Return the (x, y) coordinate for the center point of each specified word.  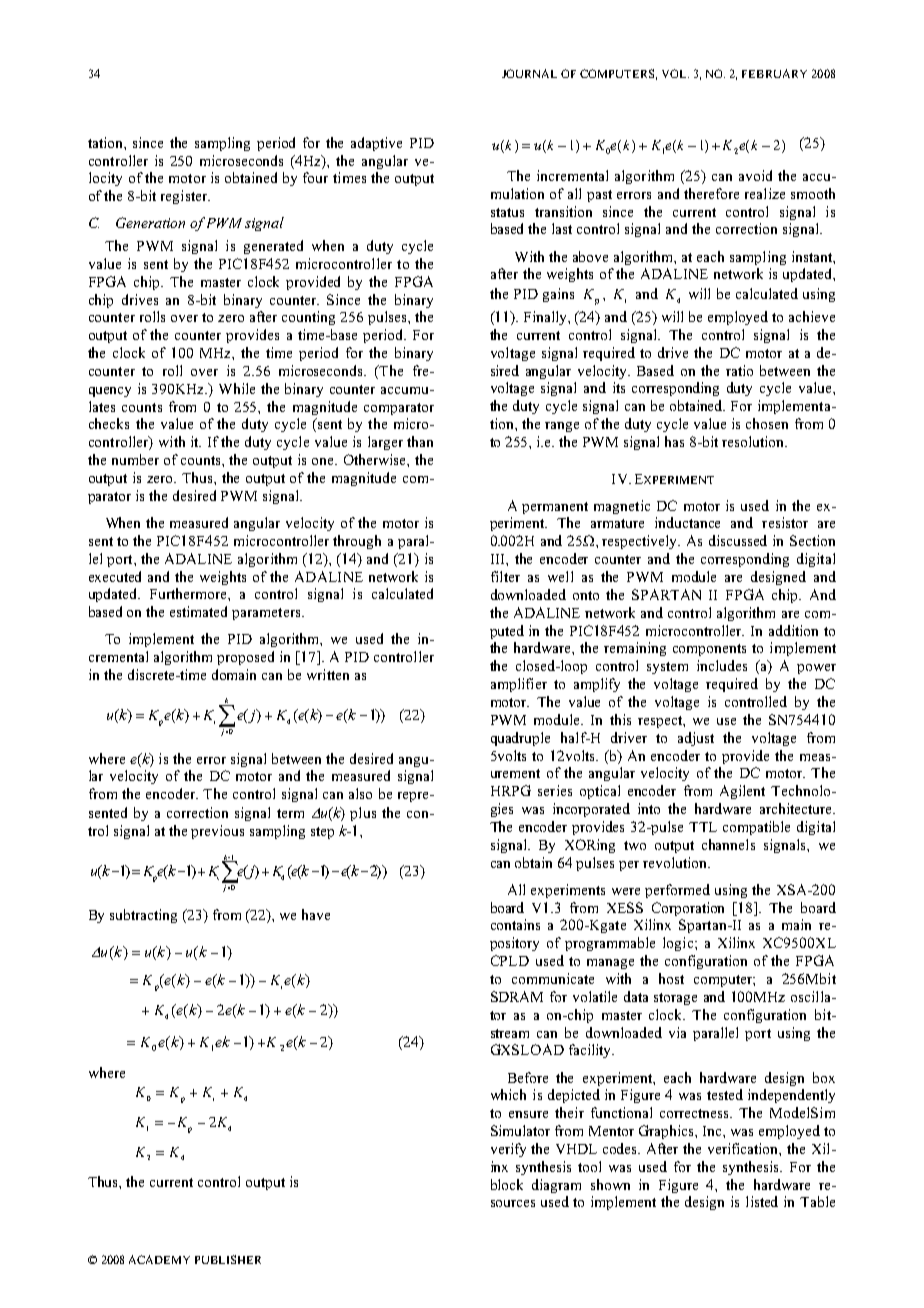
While (237, 388)
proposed (245, 658)
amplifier (519, 685)
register (185, 197)
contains (515, 924)
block (507, 1184)
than (420, 441)
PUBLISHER (228, 1259)
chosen (767, 423)
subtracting (143, 916)
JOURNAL (529, 73)
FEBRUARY (774, 73)
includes (722, 665)
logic (679, 944)
